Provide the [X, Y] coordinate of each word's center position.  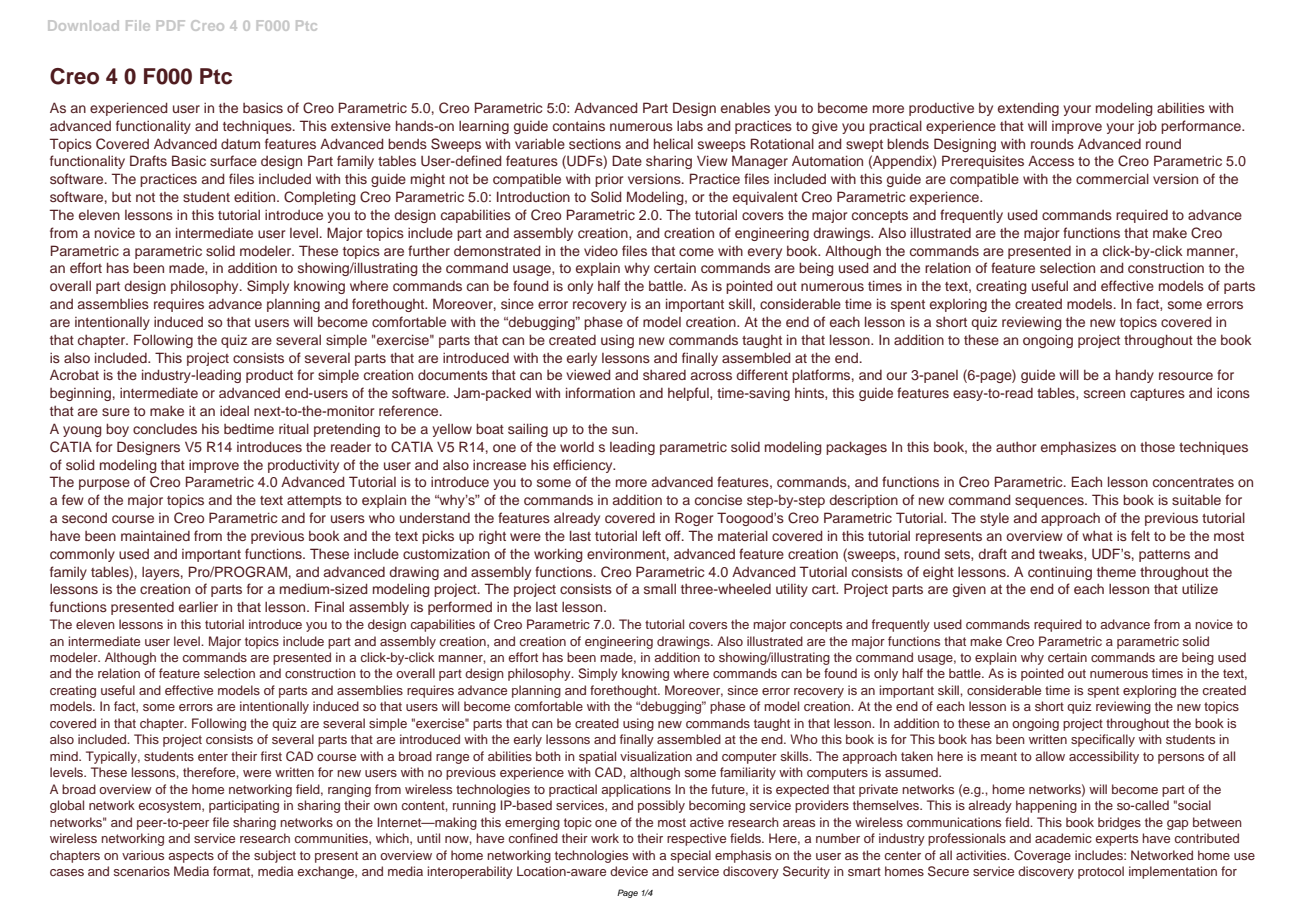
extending [1028, 109]
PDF [171, 25]
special [691, 856]
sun [623, 430]
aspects [191, 857]
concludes [165, 429]
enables [745, 108]
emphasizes [1078, 448]
